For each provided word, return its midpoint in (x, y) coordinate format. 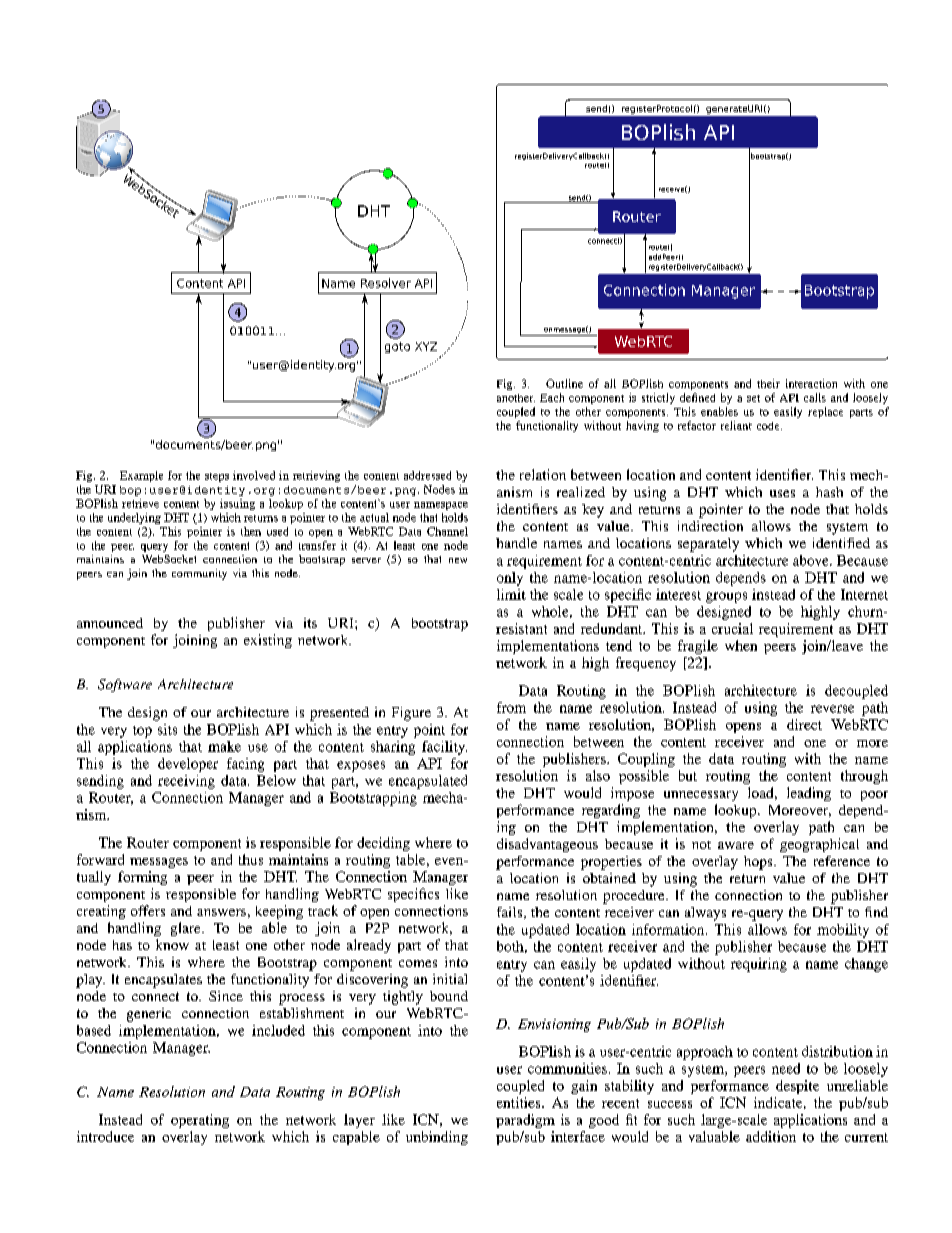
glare (187, 929)
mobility (843, 931)
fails (511, 913)
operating (200, 1121)
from (511, 707)
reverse (832, 709)
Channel (447, 531)
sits (167, 729)
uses (782, 493)
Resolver (386, 283)
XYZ (426, 346)
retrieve (140, 503)
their (768, 383)
